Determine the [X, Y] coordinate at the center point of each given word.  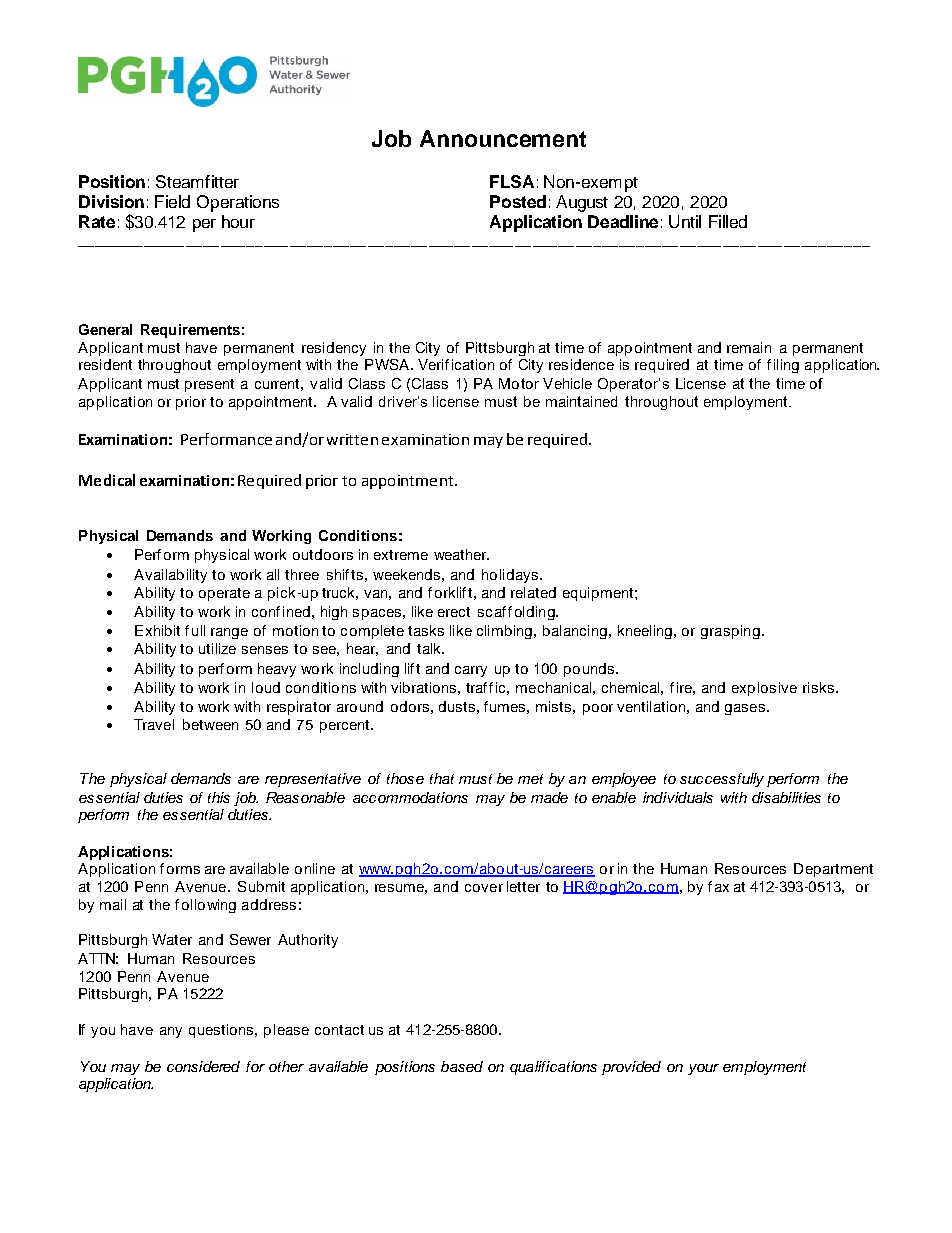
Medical [107, 480]
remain [749, 347]
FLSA [512, 181]
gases [745, 709]
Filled [728, 221]
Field [172, 201]
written [352, 439]
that [442, 778]
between [210, 724]
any [171, 1032]
